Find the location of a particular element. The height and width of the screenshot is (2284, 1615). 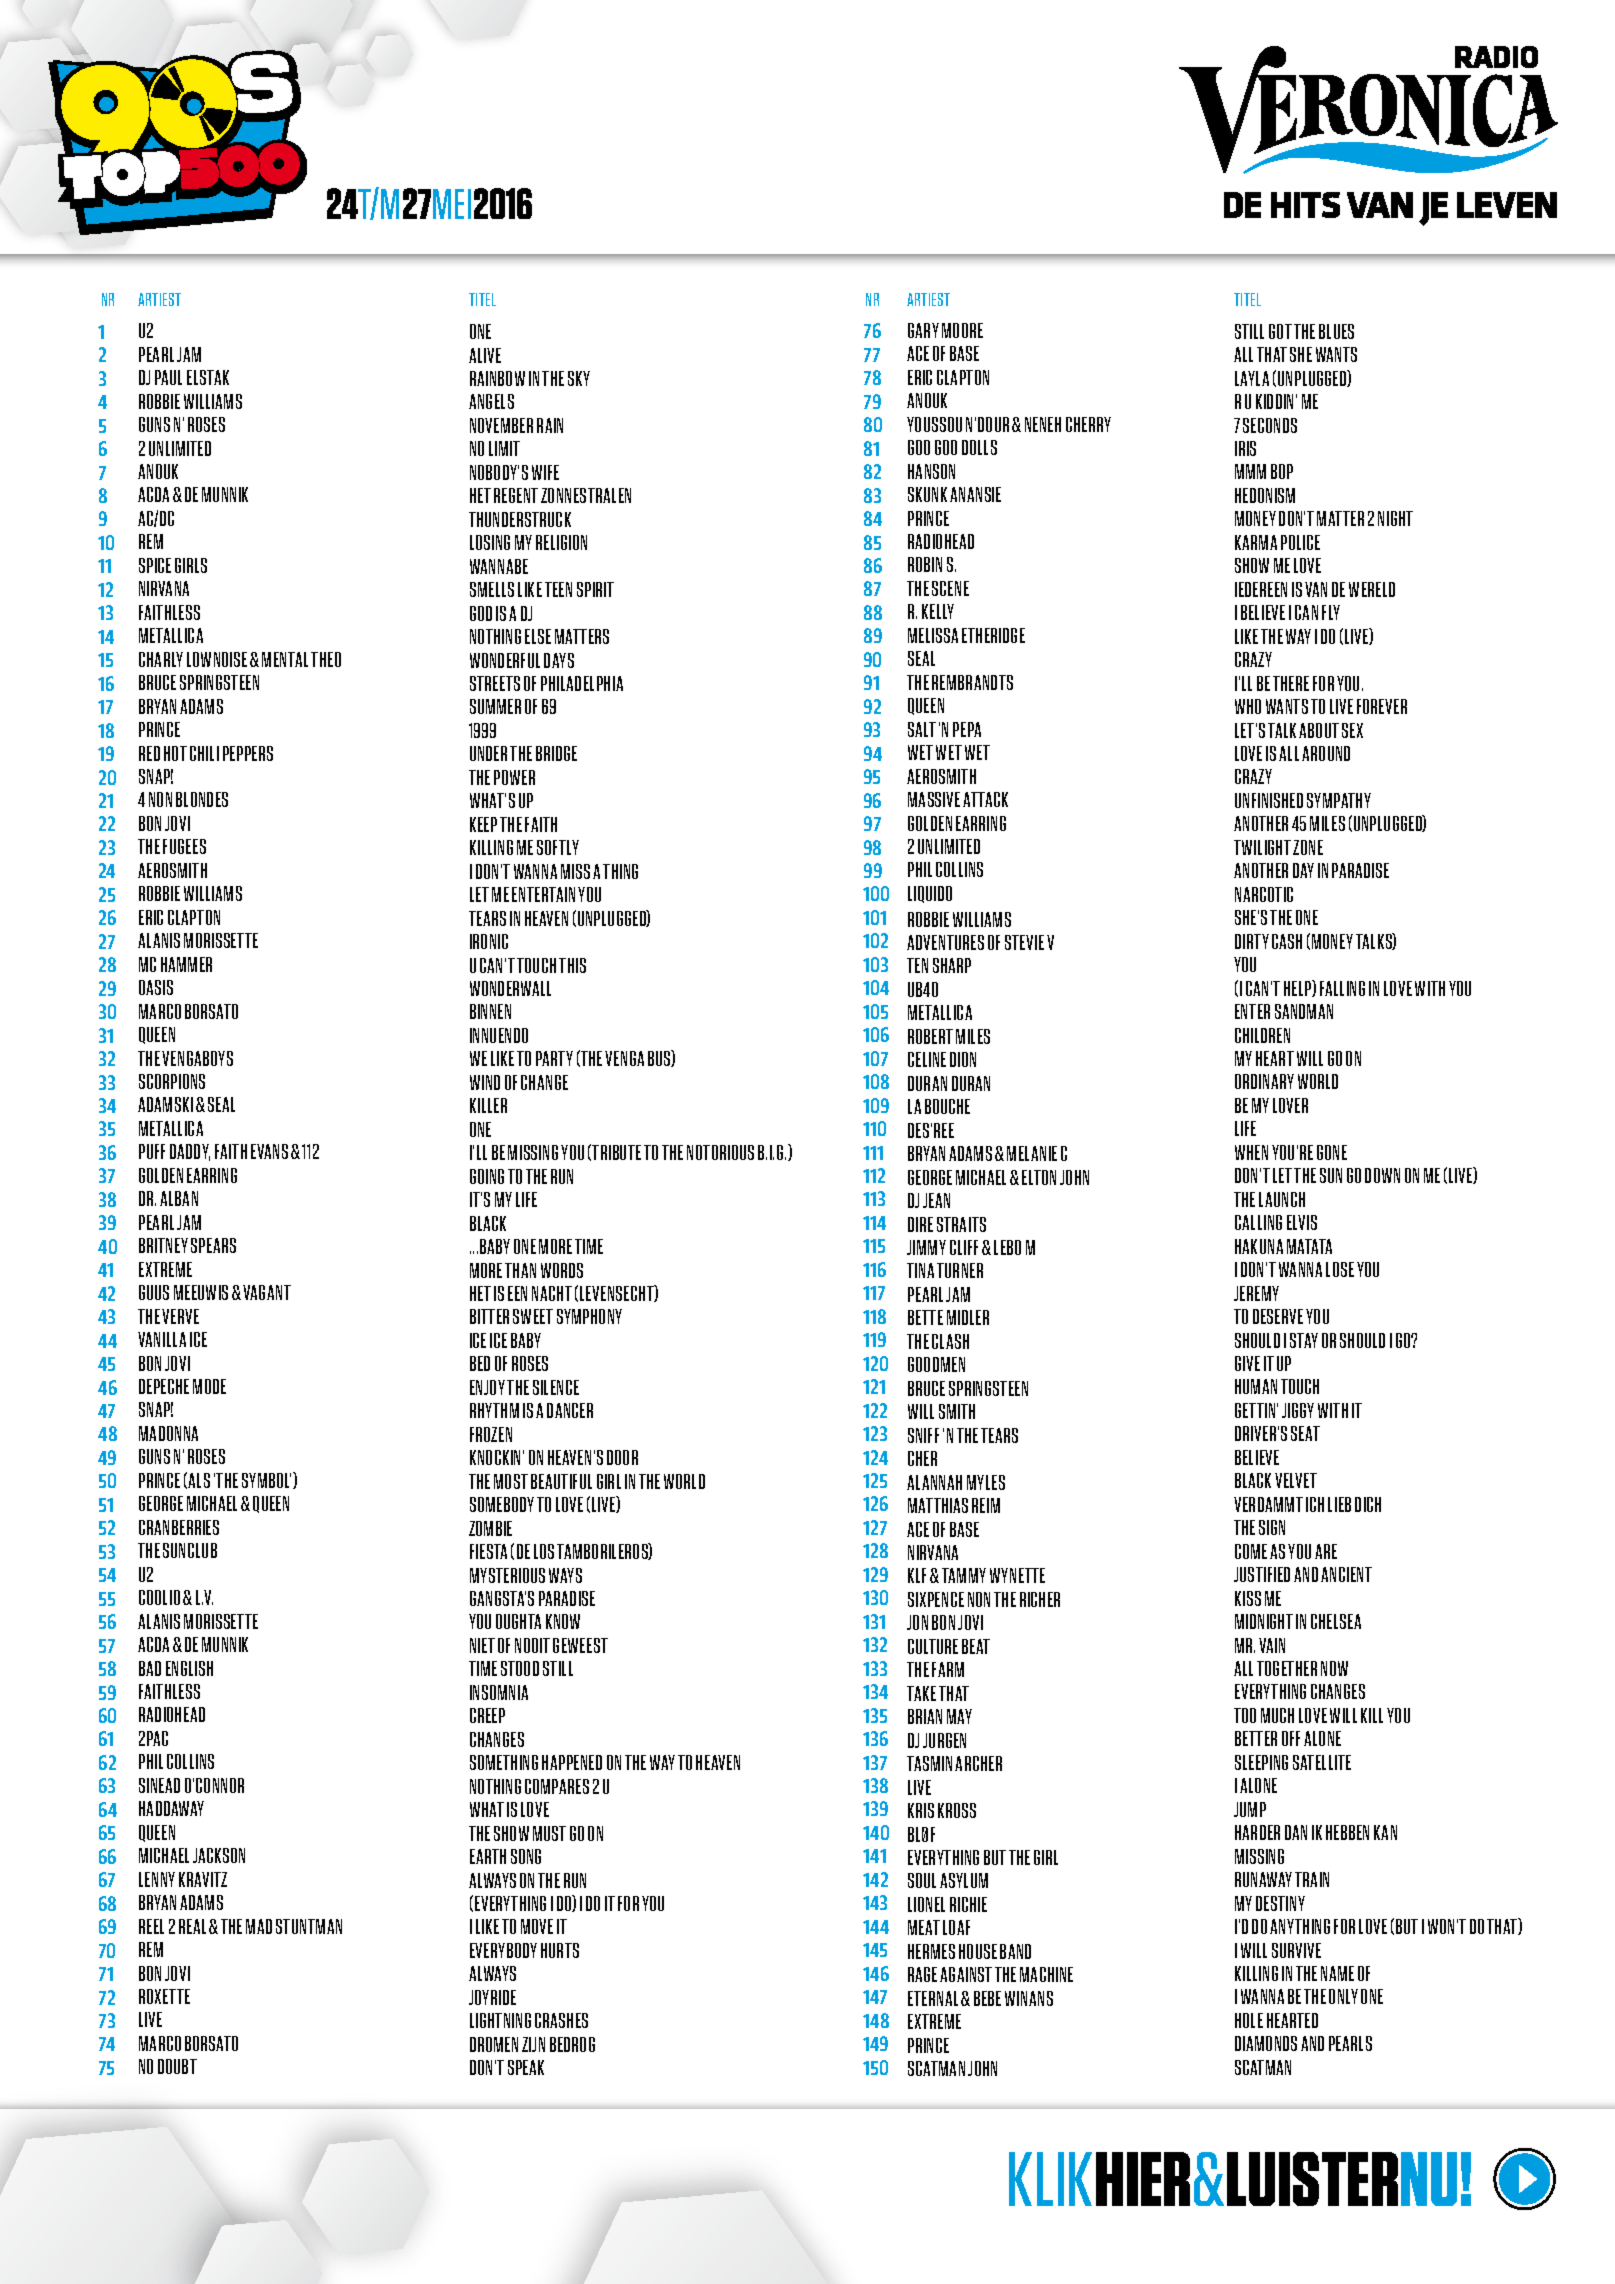

SEAT is located at coordinates (1305, 1433).
